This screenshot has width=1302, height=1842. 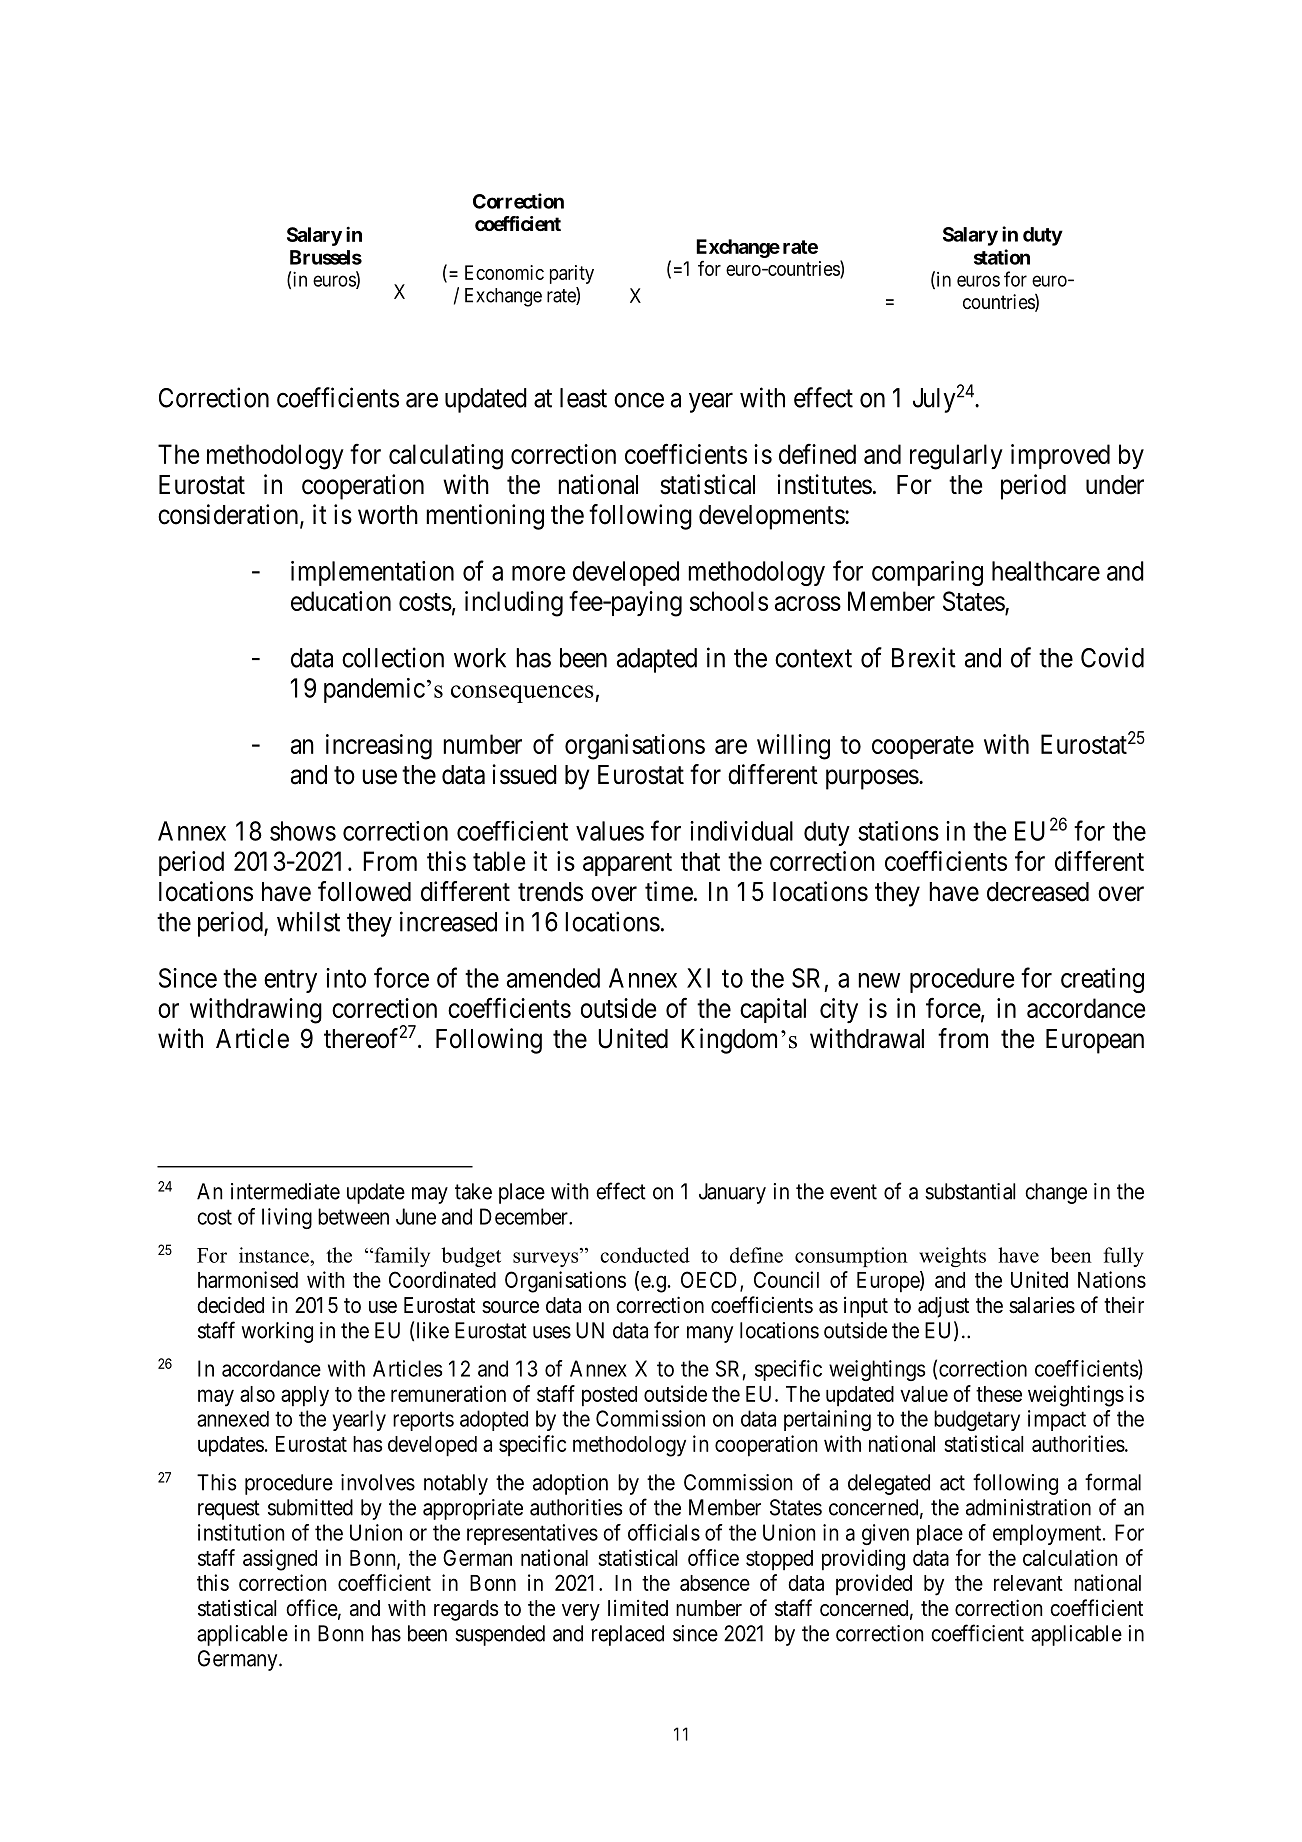 What do you see at coordinates (1060, 456) in the screenshot?
I see `improved` at bounding box center [1060, 456].
